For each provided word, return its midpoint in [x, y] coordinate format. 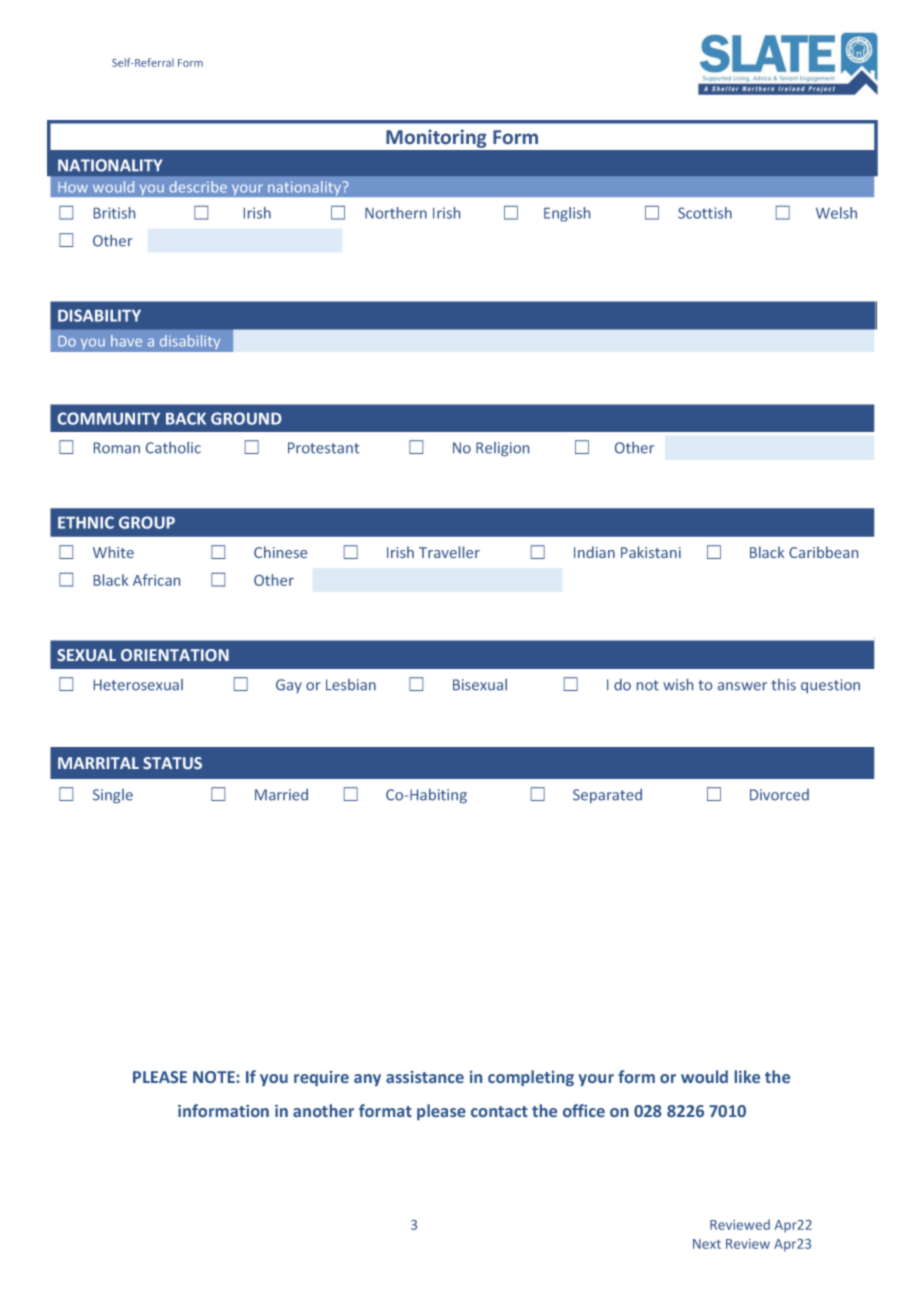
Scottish [705, 213]
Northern [396, 213]
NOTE [214, 1077]
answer [742, 686]
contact [499, 1111]
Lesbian [351, 685]
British [114, 213]
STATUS [172, 763]
